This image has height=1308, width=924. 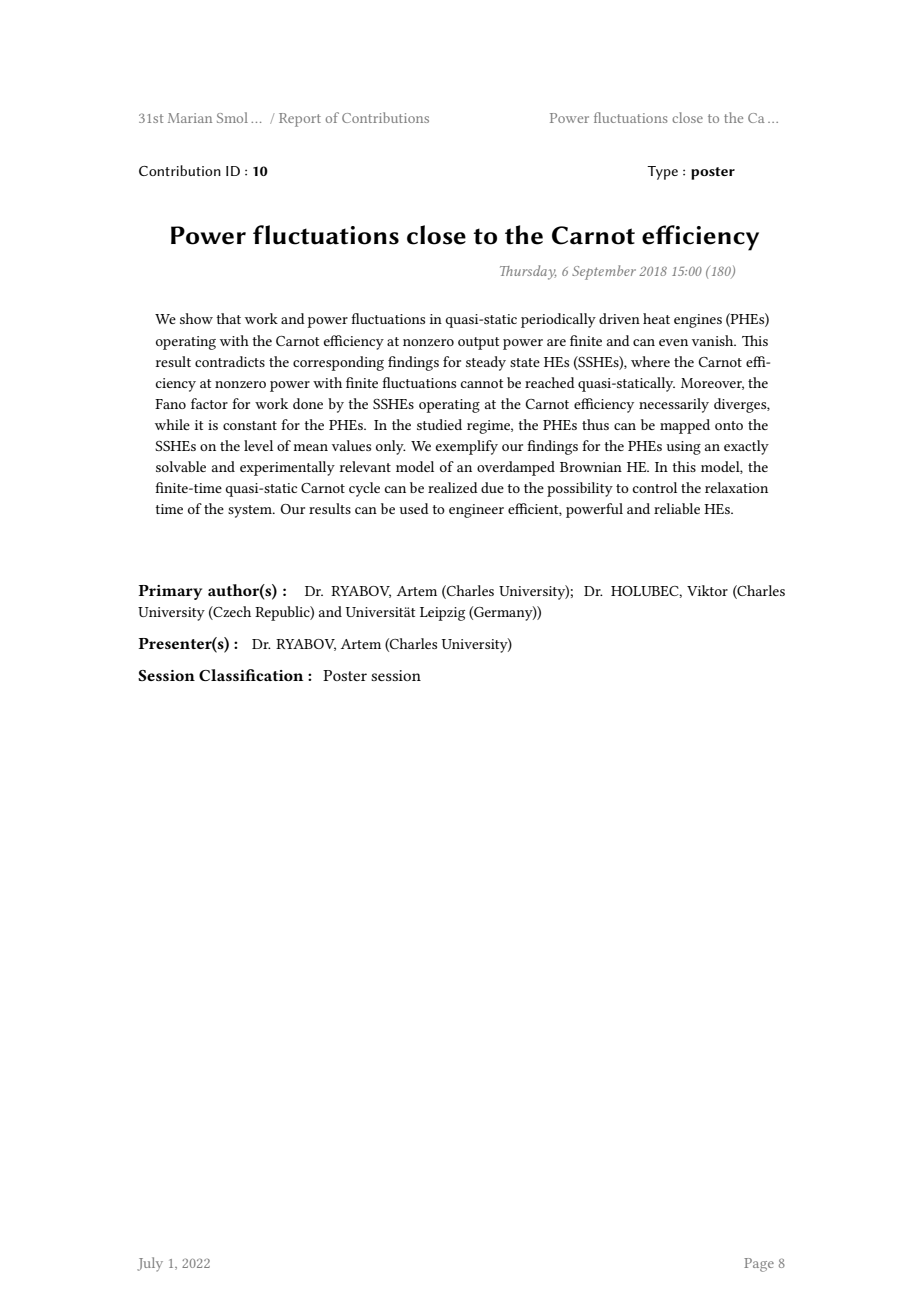 I want to click on Type, so click(x=662, y=173).
